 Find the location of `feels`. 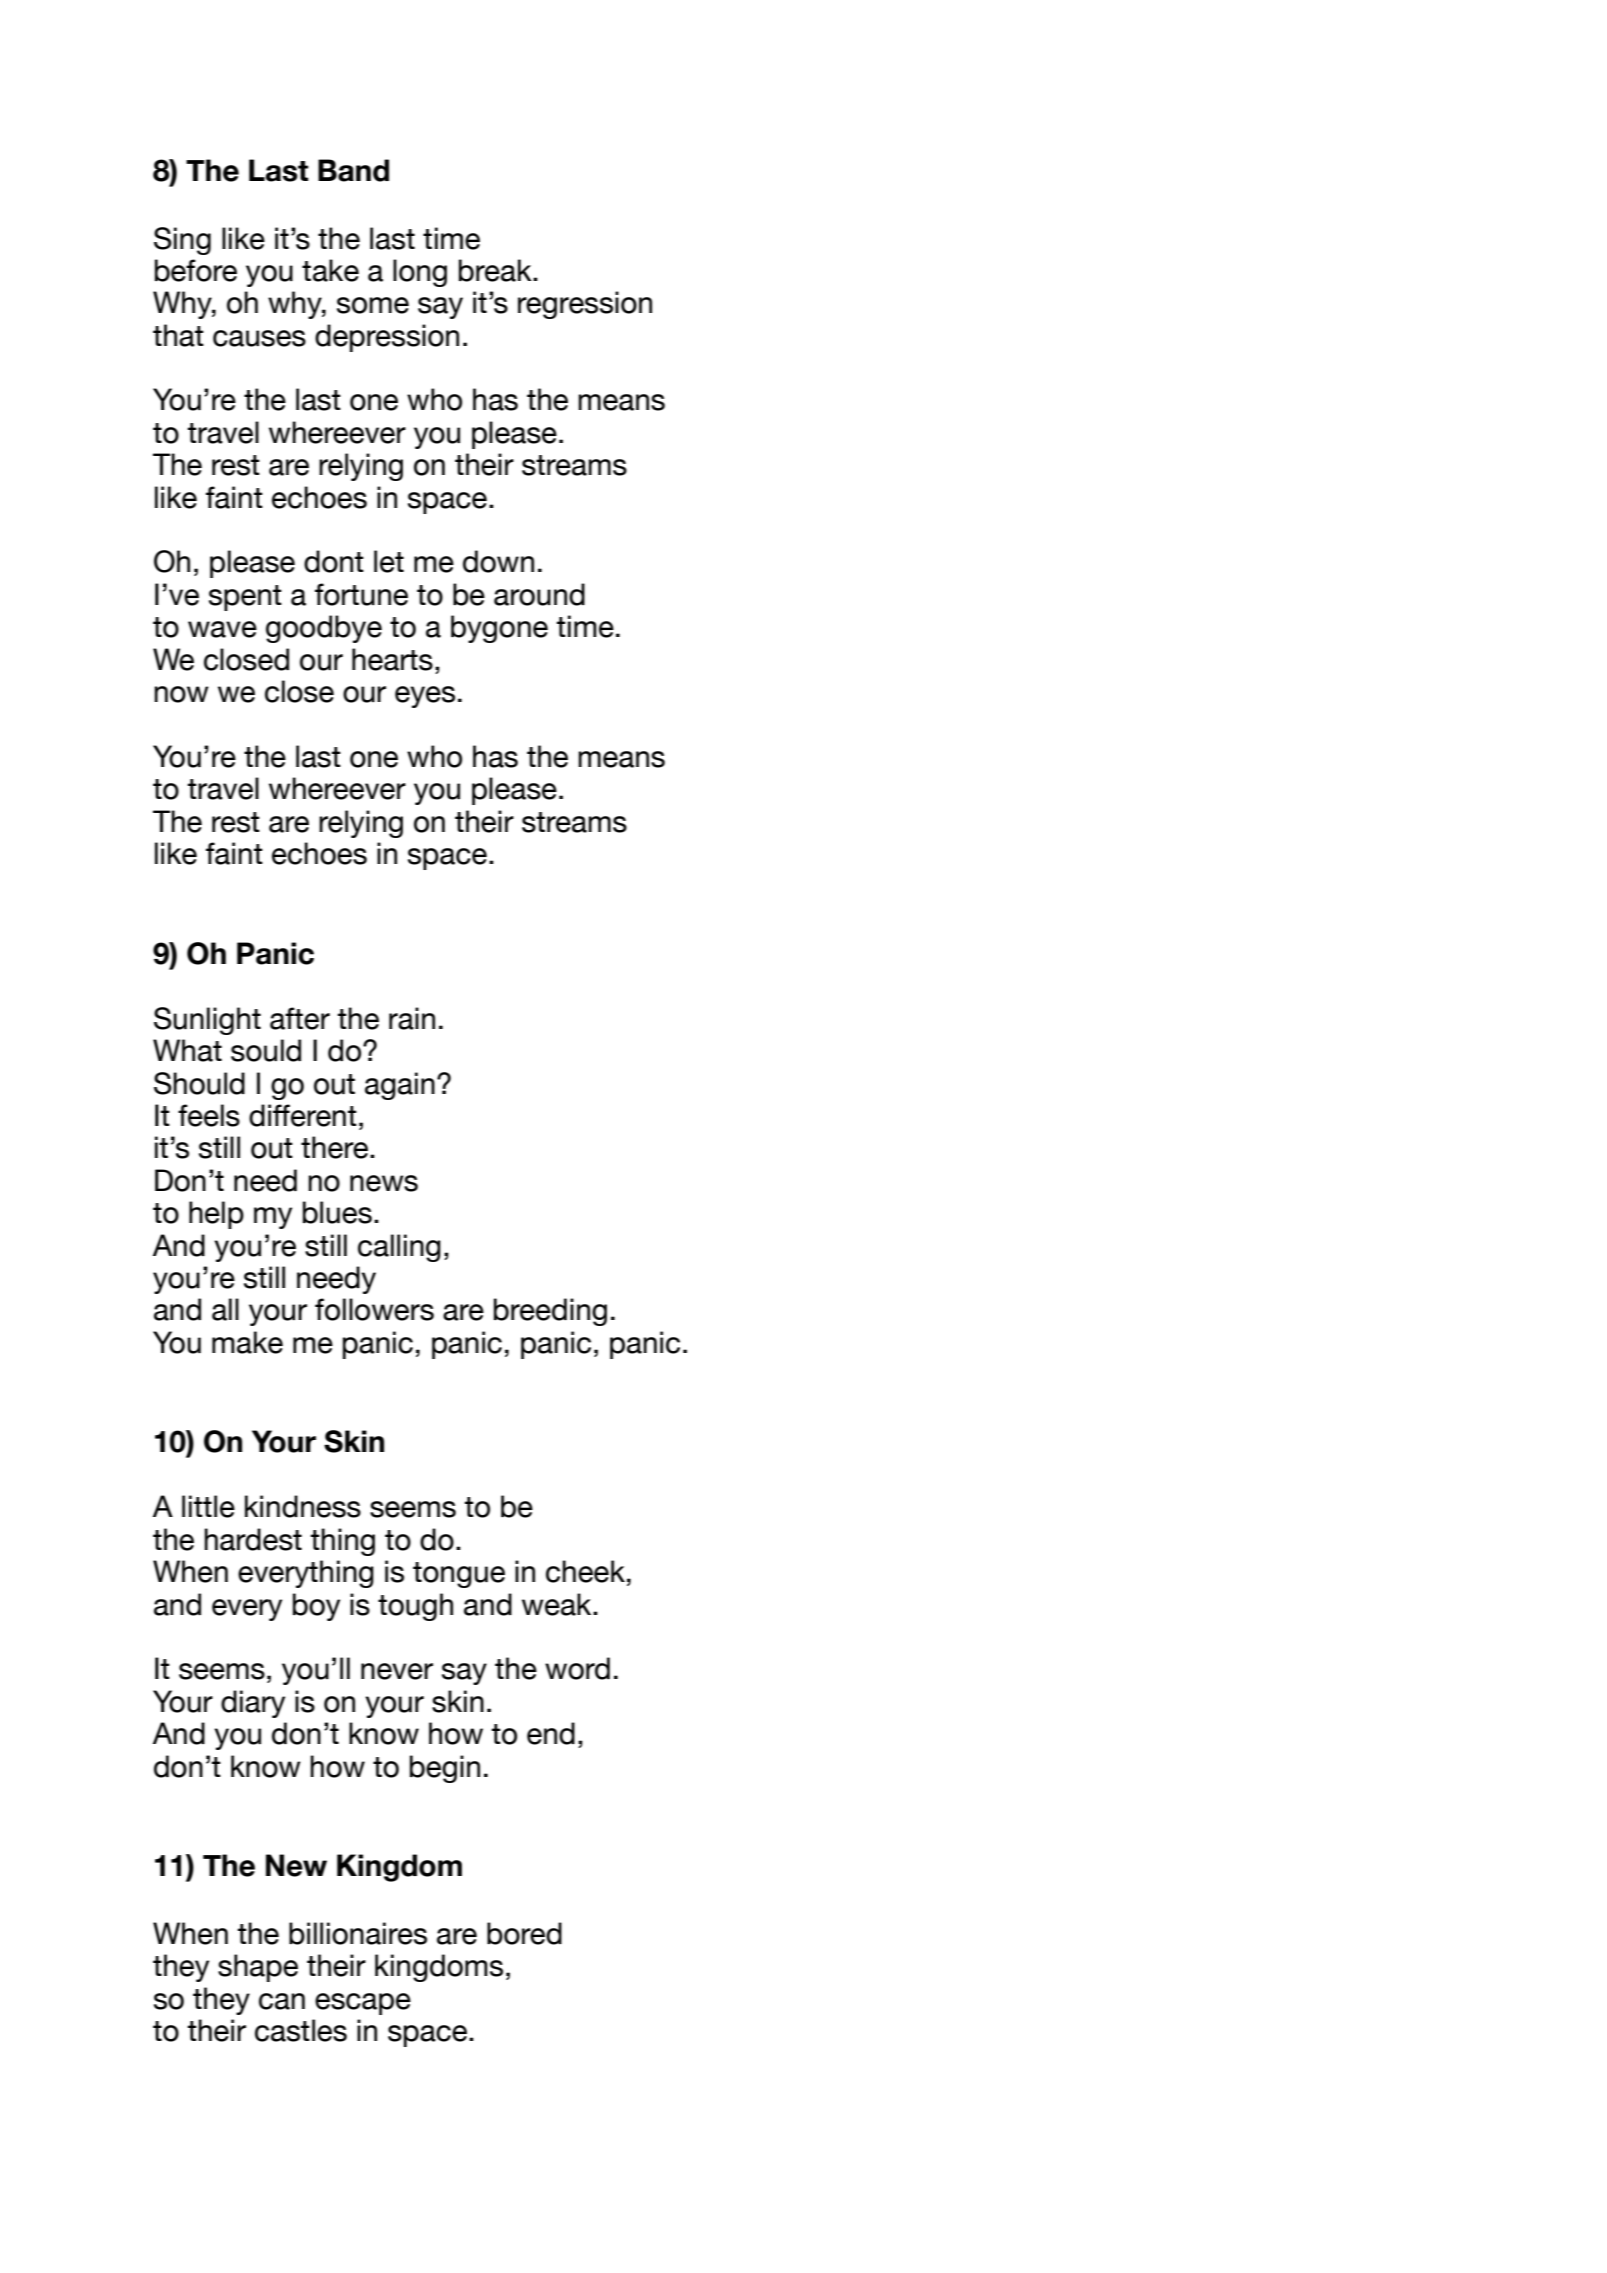

feels is located at coordinates (209, 1115).
